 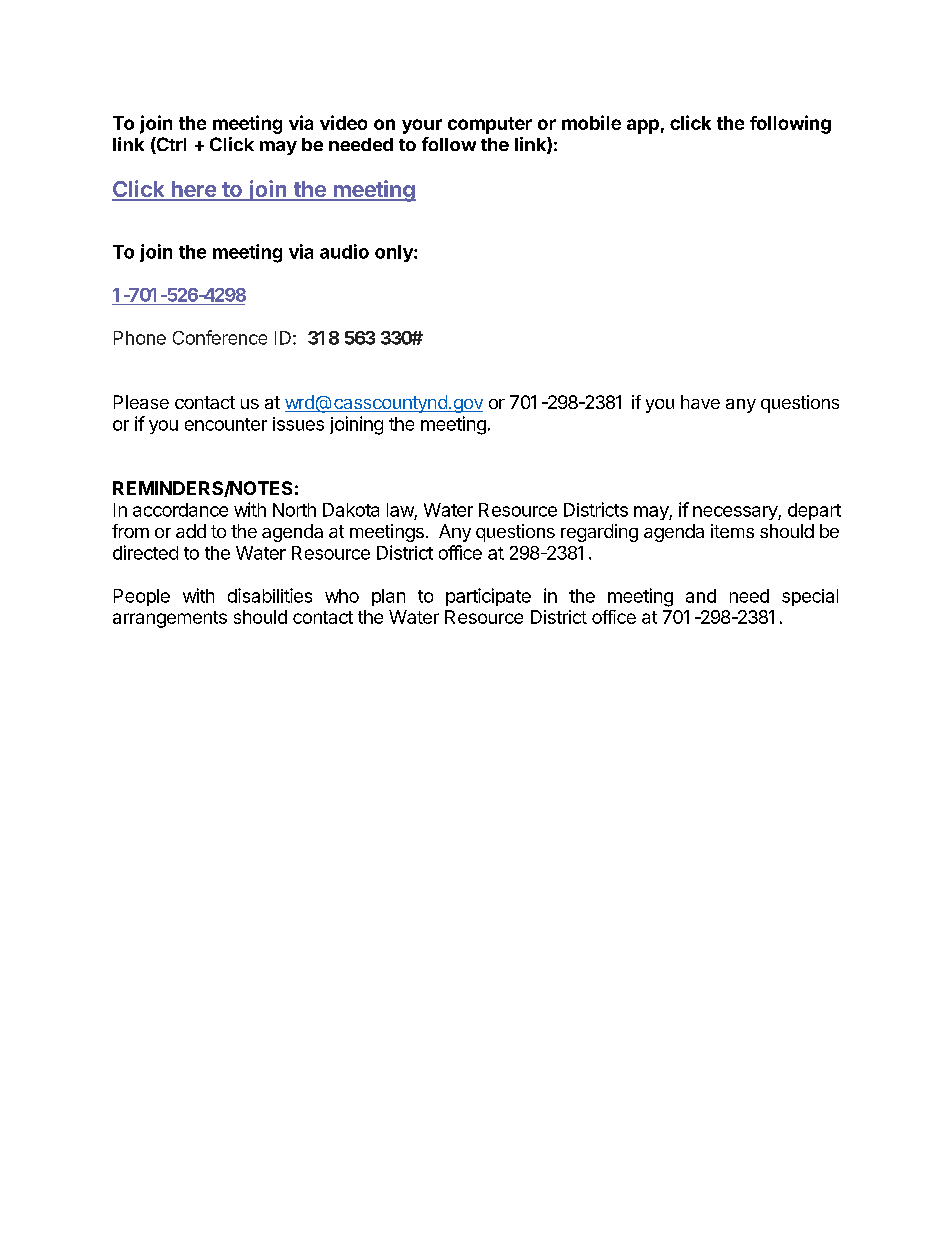 What do you see at coordinates (736, 513) in the screenshot?
I see `necessary` at bounding box center [736, 513].
